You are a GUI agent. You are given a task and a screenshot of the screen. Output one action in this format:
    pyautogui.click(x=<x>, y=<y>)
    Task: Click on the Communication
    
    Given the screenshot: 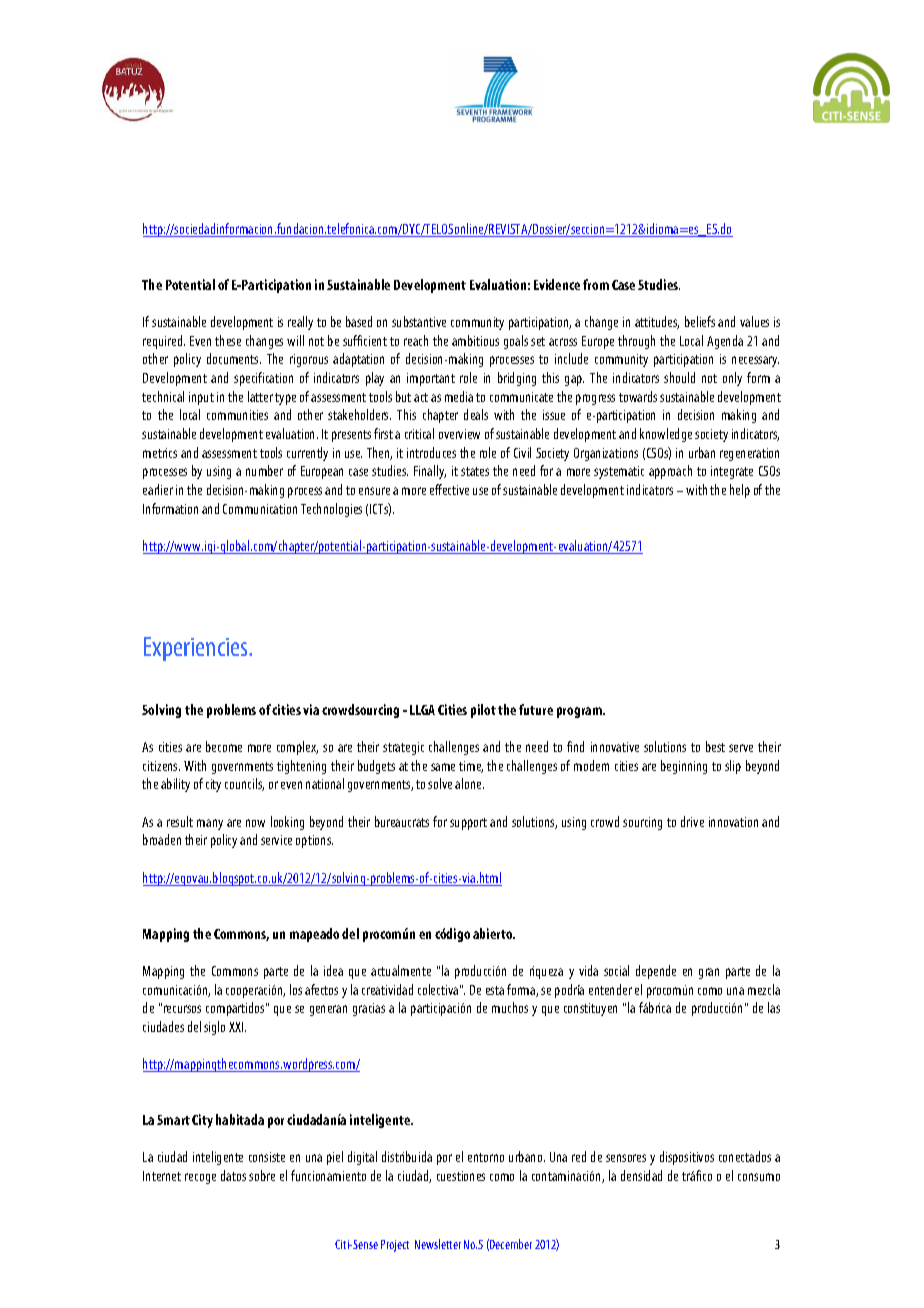 What is the action you would take?
    pyautogui.click(x=260, y=509)
